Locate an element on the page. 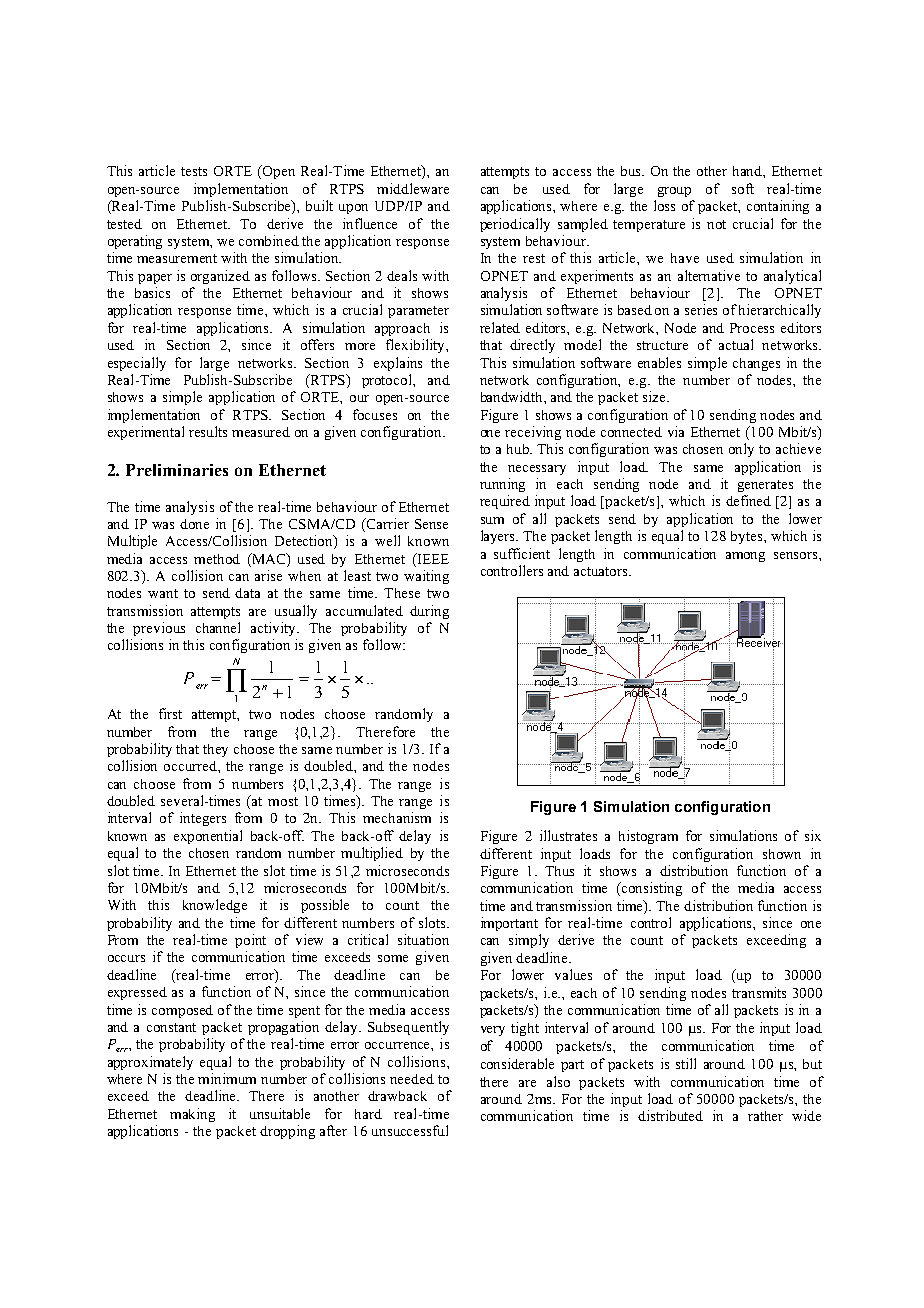 Image resolution: width=924 pixels, height=1308 pixels. needed is located at coordinates (412, 1079).
